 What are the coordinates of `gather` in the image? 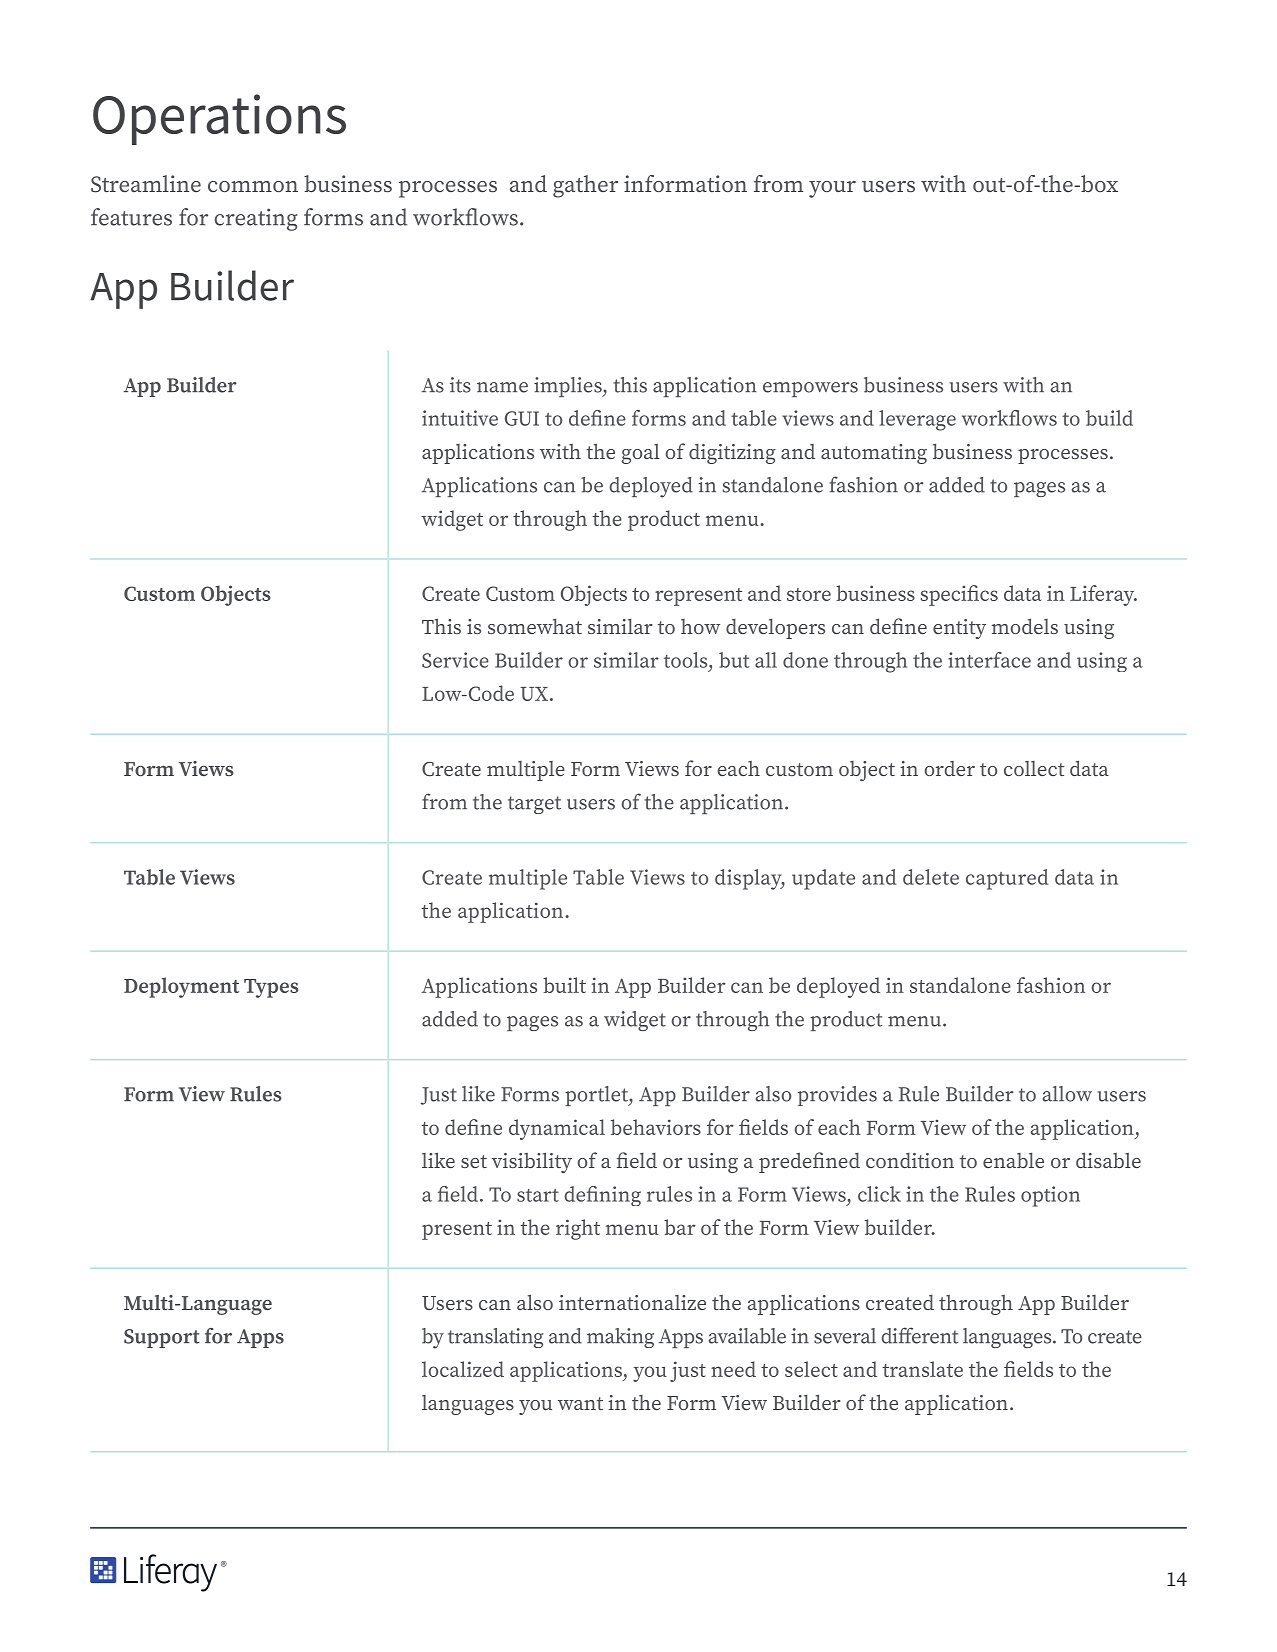 It's located at (585, 186).
